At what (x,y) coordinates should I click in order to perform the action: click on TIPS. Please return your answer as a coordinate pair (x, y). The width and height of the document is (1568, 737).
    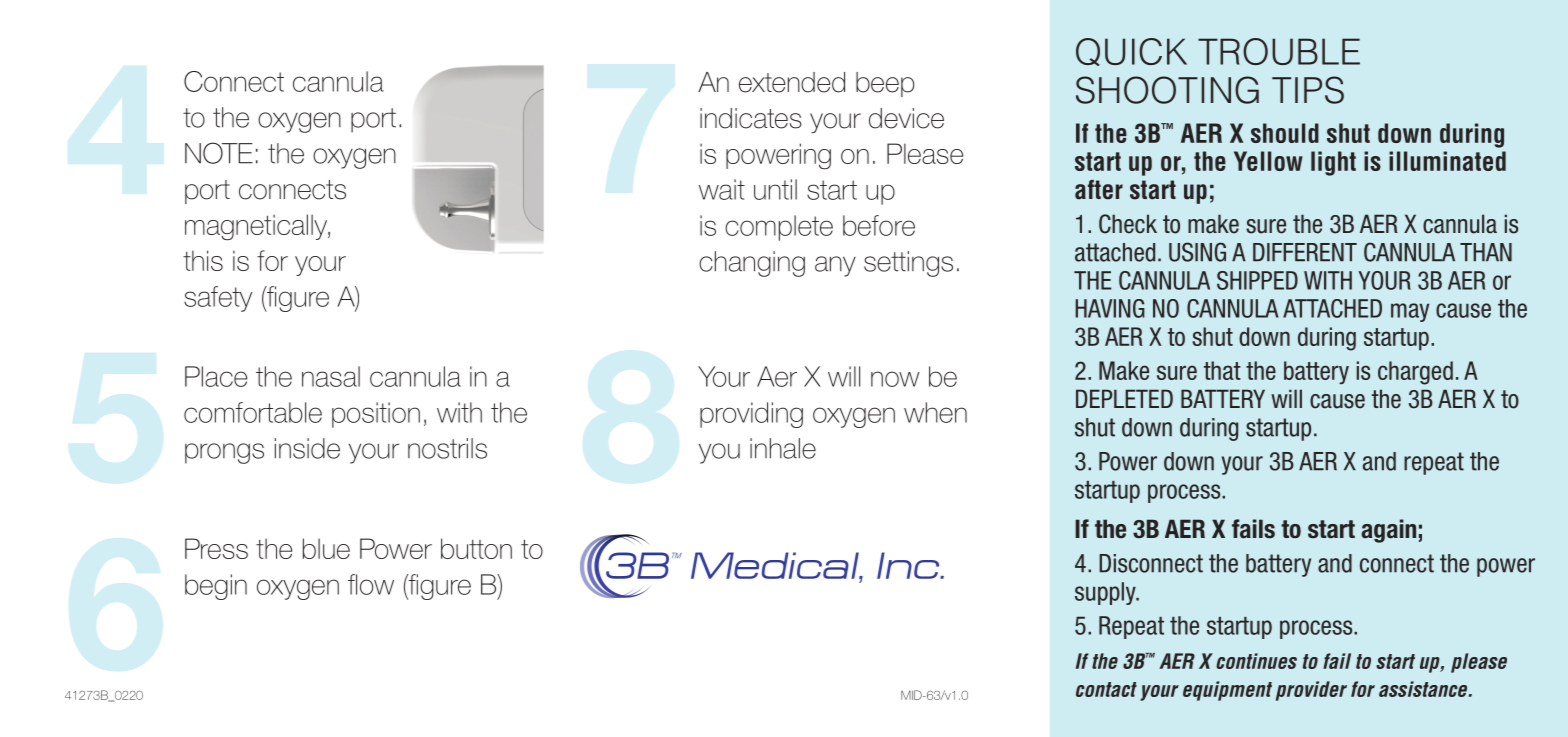
    Looking at the image, I should click on (1308, 90).
